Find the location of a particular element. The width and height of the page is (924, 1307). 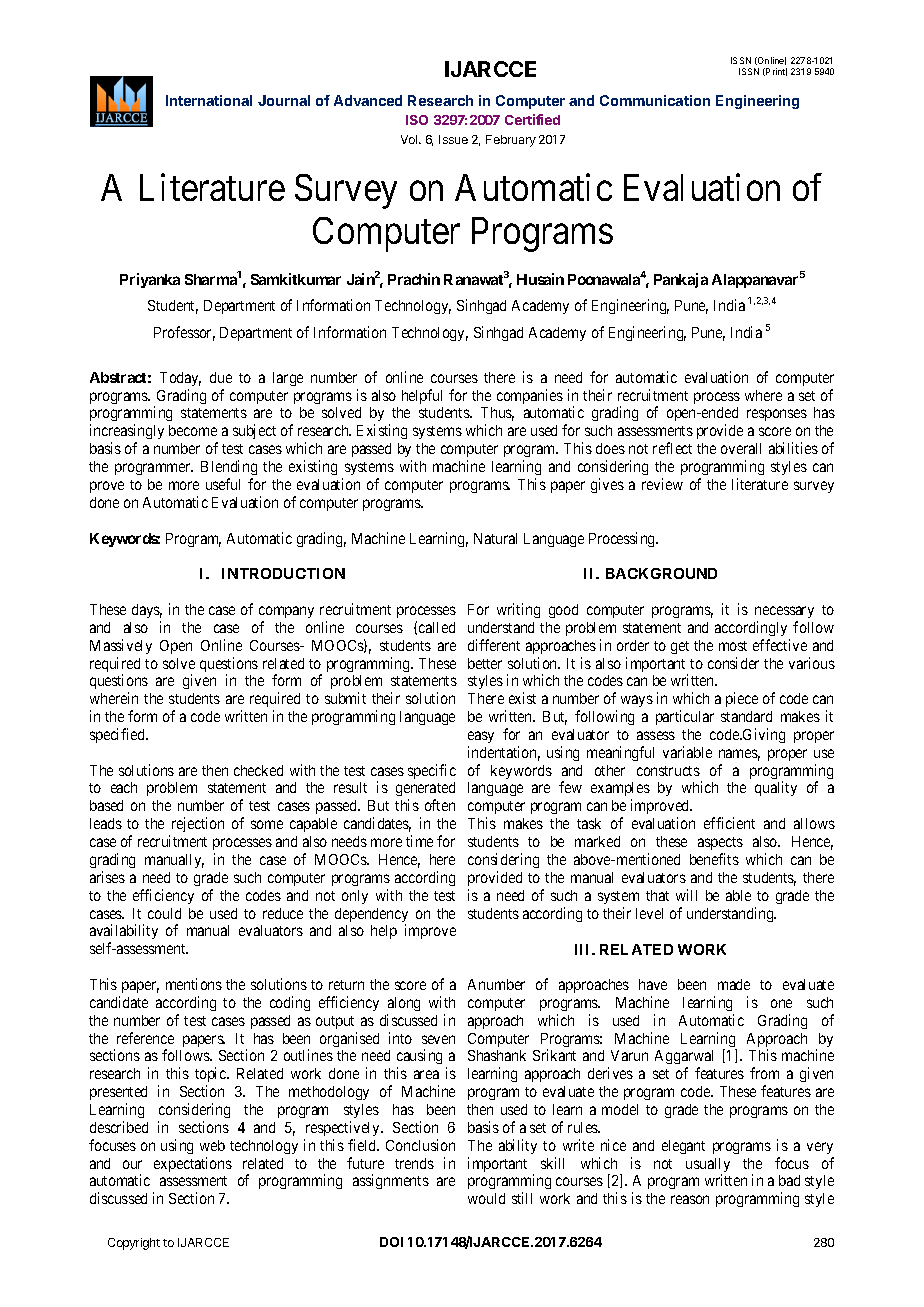

Issue is located at coordinates (453, 139).
